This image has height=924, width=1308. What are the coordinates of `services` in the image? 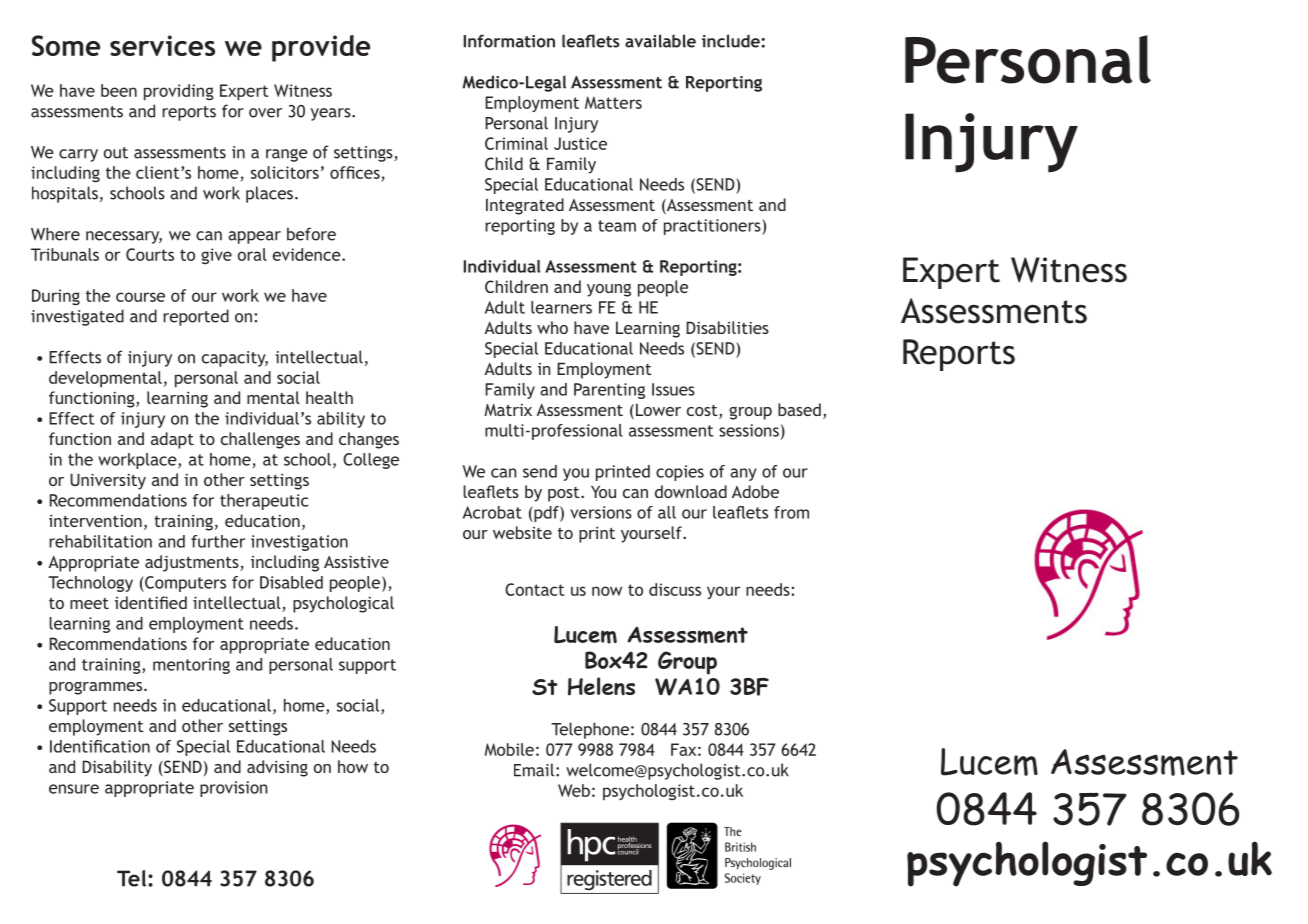 It's located at (162, 45).
